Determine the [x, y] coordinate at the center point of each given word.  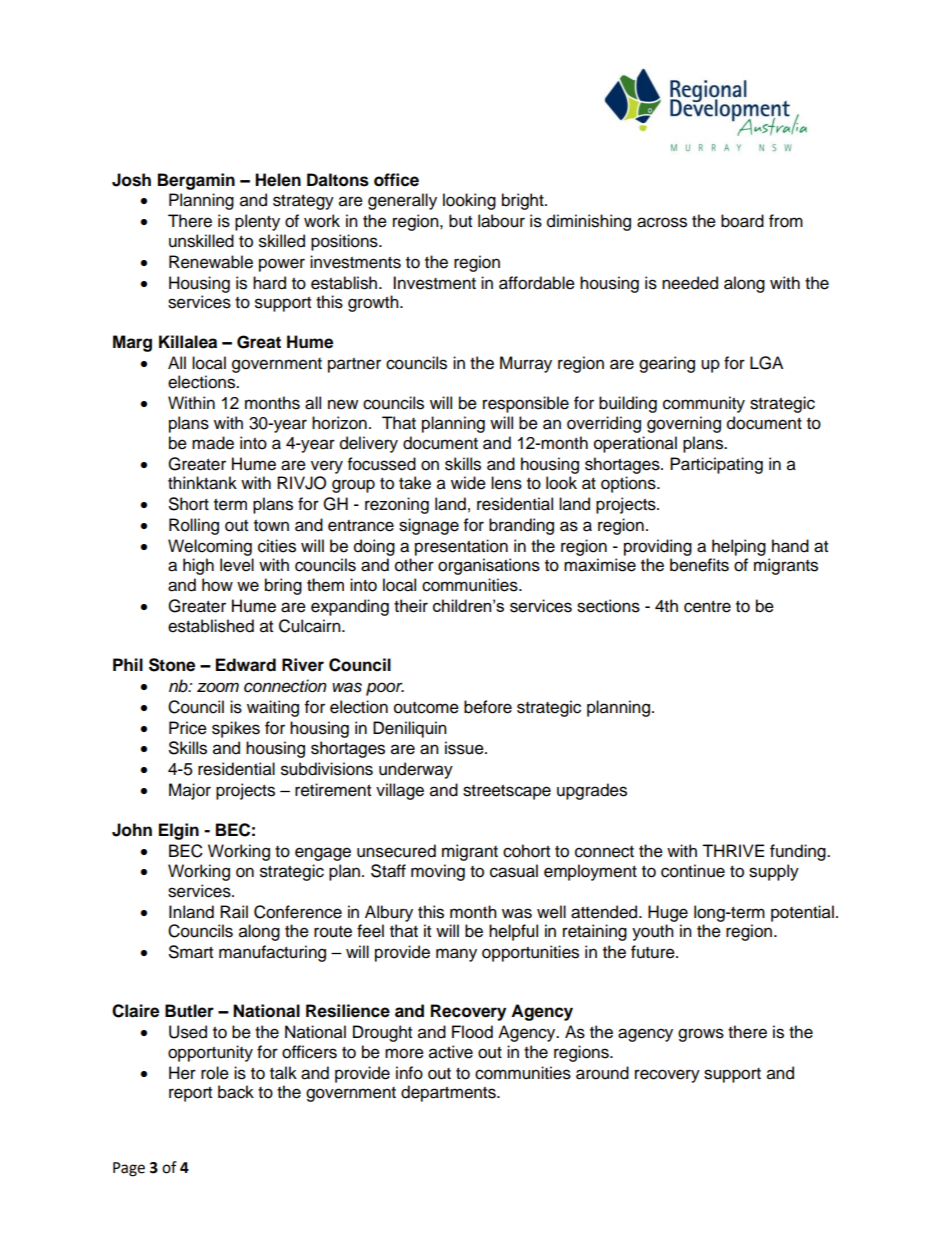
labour [501, 221]
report [190, 1094]
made [213, 443]
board [742, 221]
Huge [668, 913]
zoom [218, 687]
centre [707, 607]
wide [468, 483]
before [488, 707]
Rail [234, 912]
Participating [716, 465]
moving [438, 872]
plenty [257, 222]
